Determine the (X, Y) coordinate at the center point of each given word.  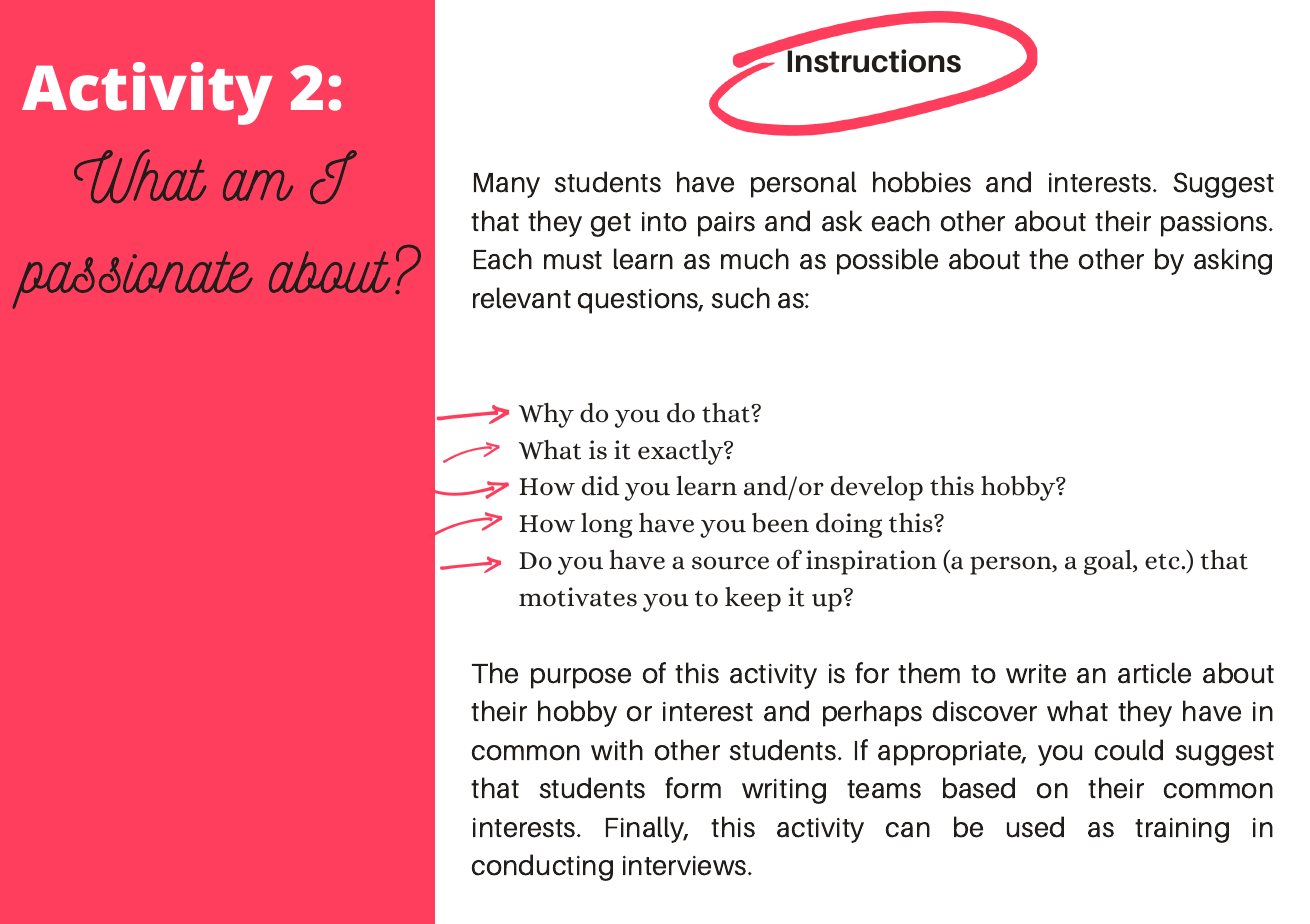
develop (877, 488)
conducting (542, 867)
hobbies (922, 182)
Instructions (873, 60)
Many (507, 185)
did (600, 486)
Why (546, 415)
